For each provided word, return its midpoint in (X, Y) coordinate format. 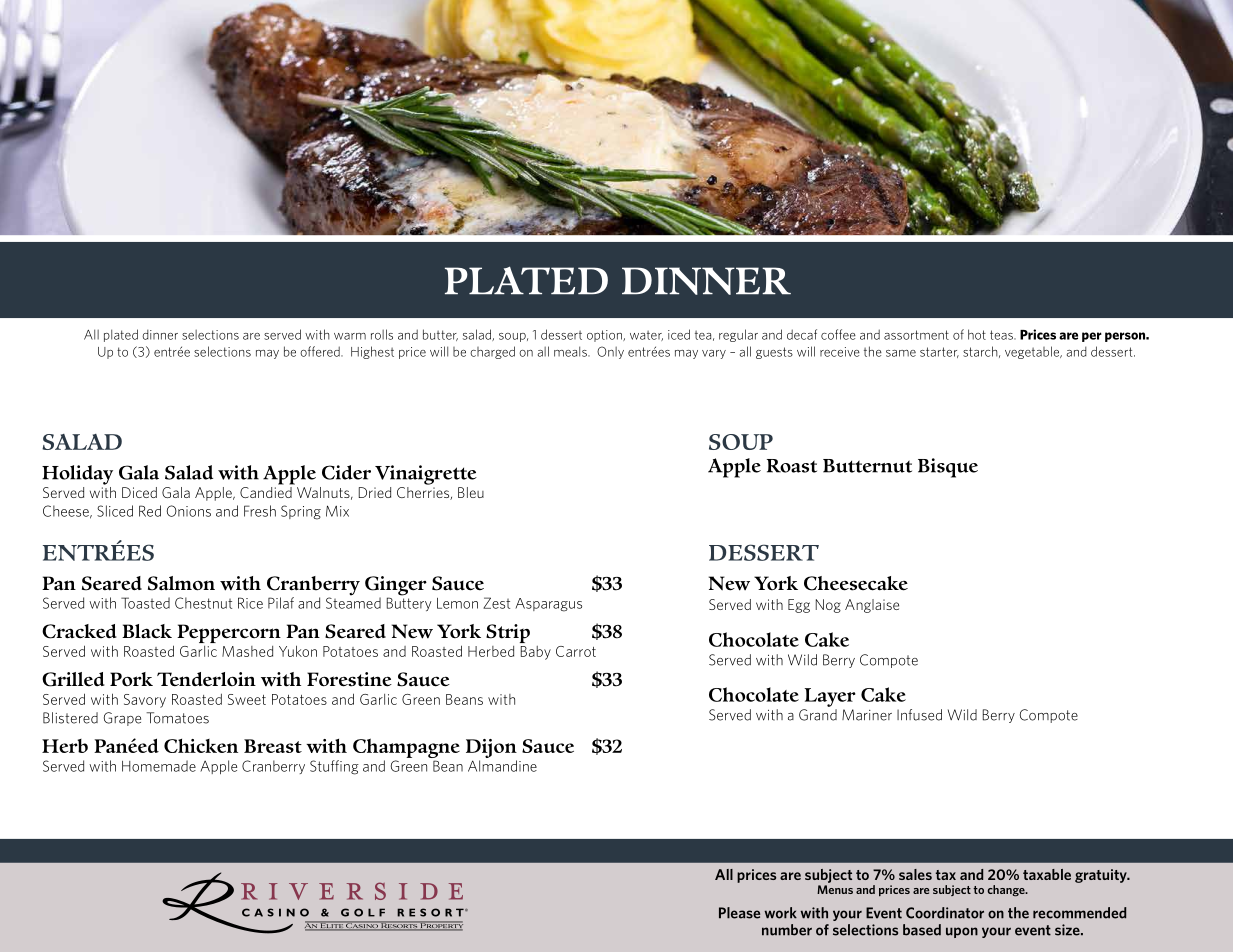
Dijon (491, 750)
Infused (919, 715)
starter (939, 352)
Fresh (260, 511)
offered (321, 351)
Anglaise (872, 606)
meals (571, 351)
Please (739, 913)
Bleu (471, 492)
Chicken (201, 746)
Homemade (159, 766)
